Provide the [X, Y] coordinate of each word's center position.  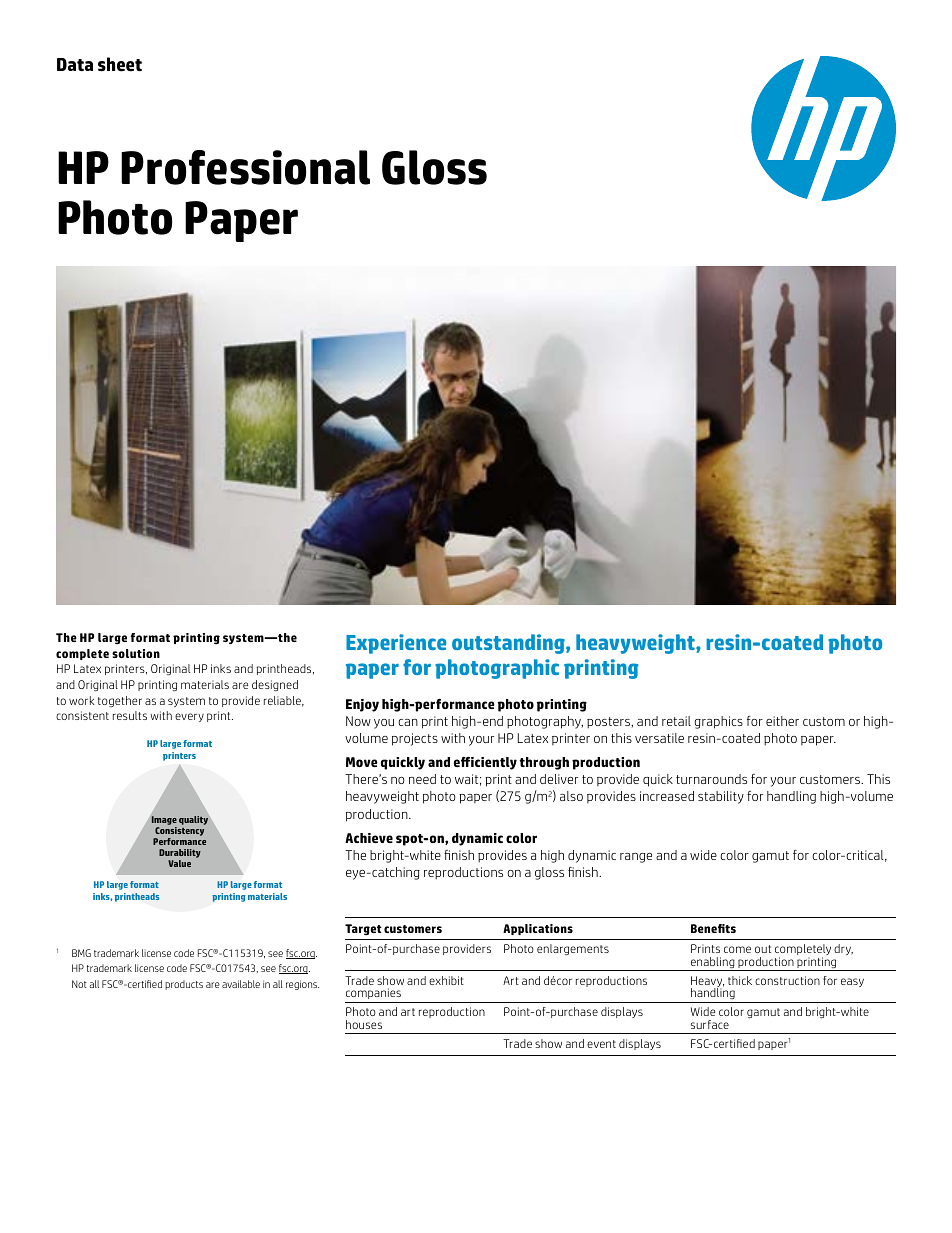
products [184, 985]
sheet [120, 64]
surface [710, 1024]
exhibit [446, 980]
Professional [245, 167]
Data [75, 64]
